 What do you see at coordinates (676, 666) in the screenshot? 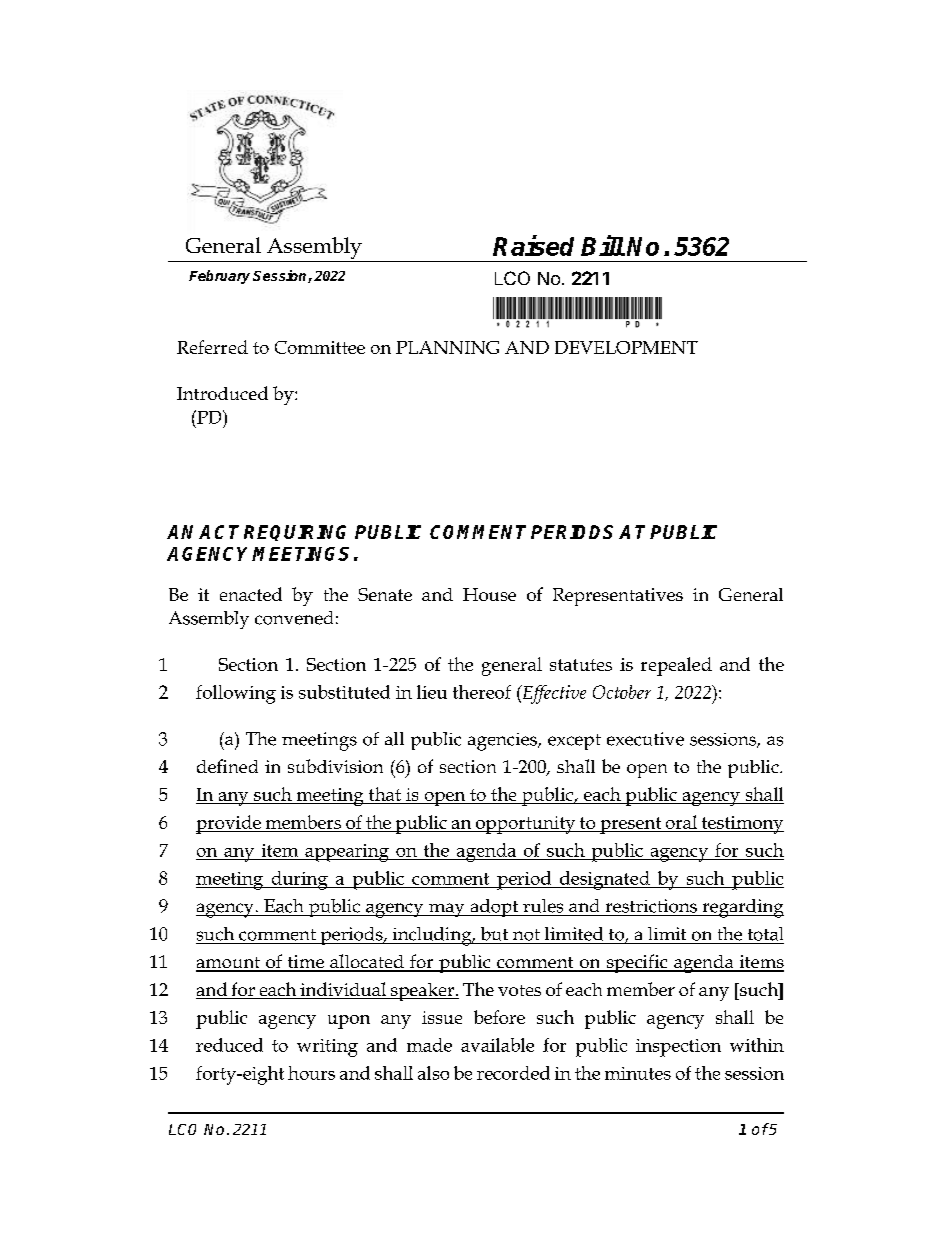
I see `repealed` at bounding box center [676, 666].
